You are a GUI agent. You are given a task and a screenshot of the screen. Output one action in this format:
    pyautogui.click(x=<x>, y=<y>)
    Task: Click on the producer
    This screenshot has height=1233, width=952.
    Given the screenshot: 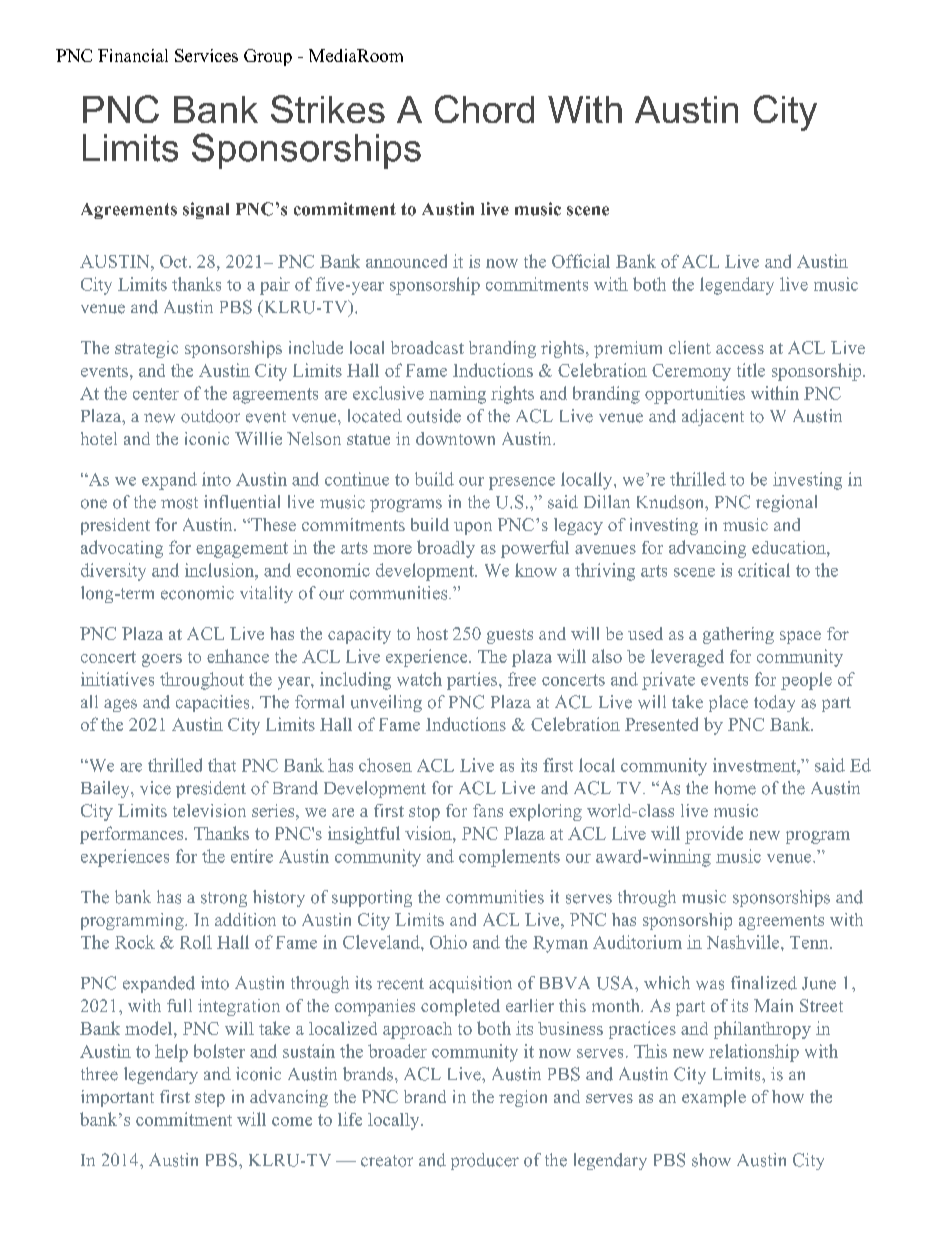 What is the action you would take?
    pyautogui.click(x=485, y=1161)
